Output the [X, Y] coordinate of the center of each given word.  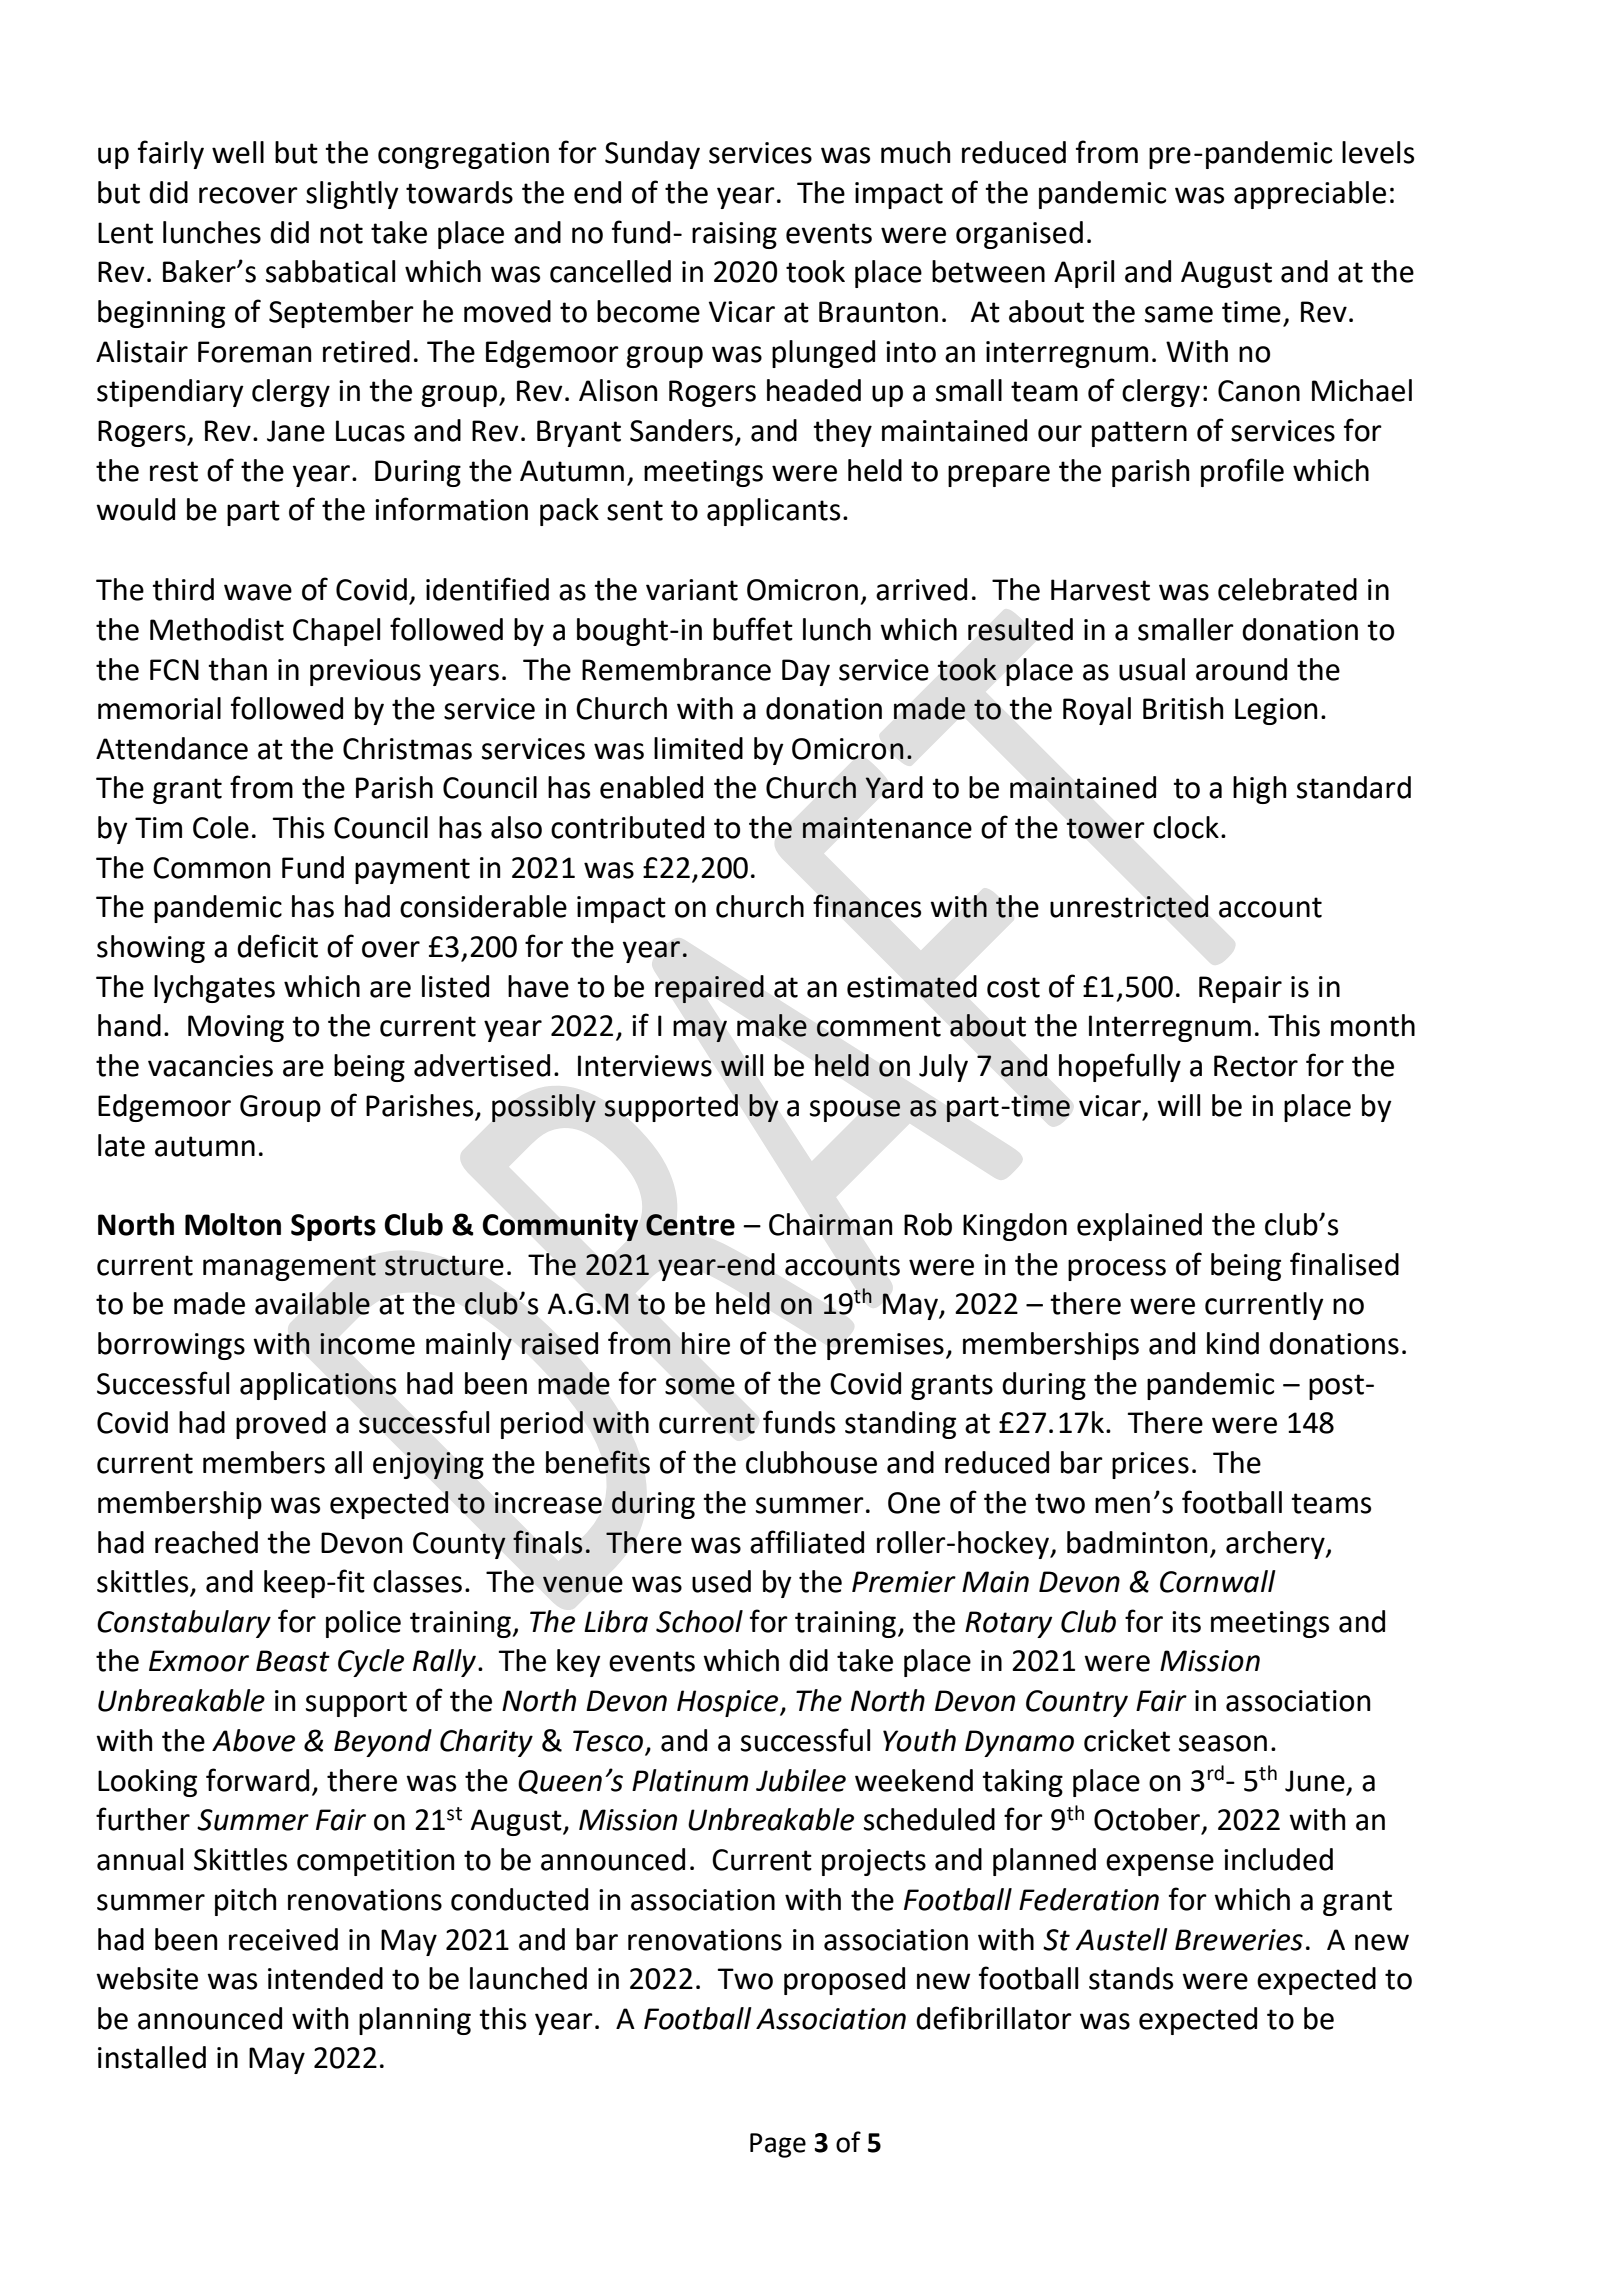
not [341, 233]
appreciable [1310, 195]
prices [1150, 1465]
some [700, 1386]
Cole [221, 827]
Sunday [652, 155]
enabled [651, 787]
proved [281, 1425]
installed [152, 2057]
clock [1186, 827]
